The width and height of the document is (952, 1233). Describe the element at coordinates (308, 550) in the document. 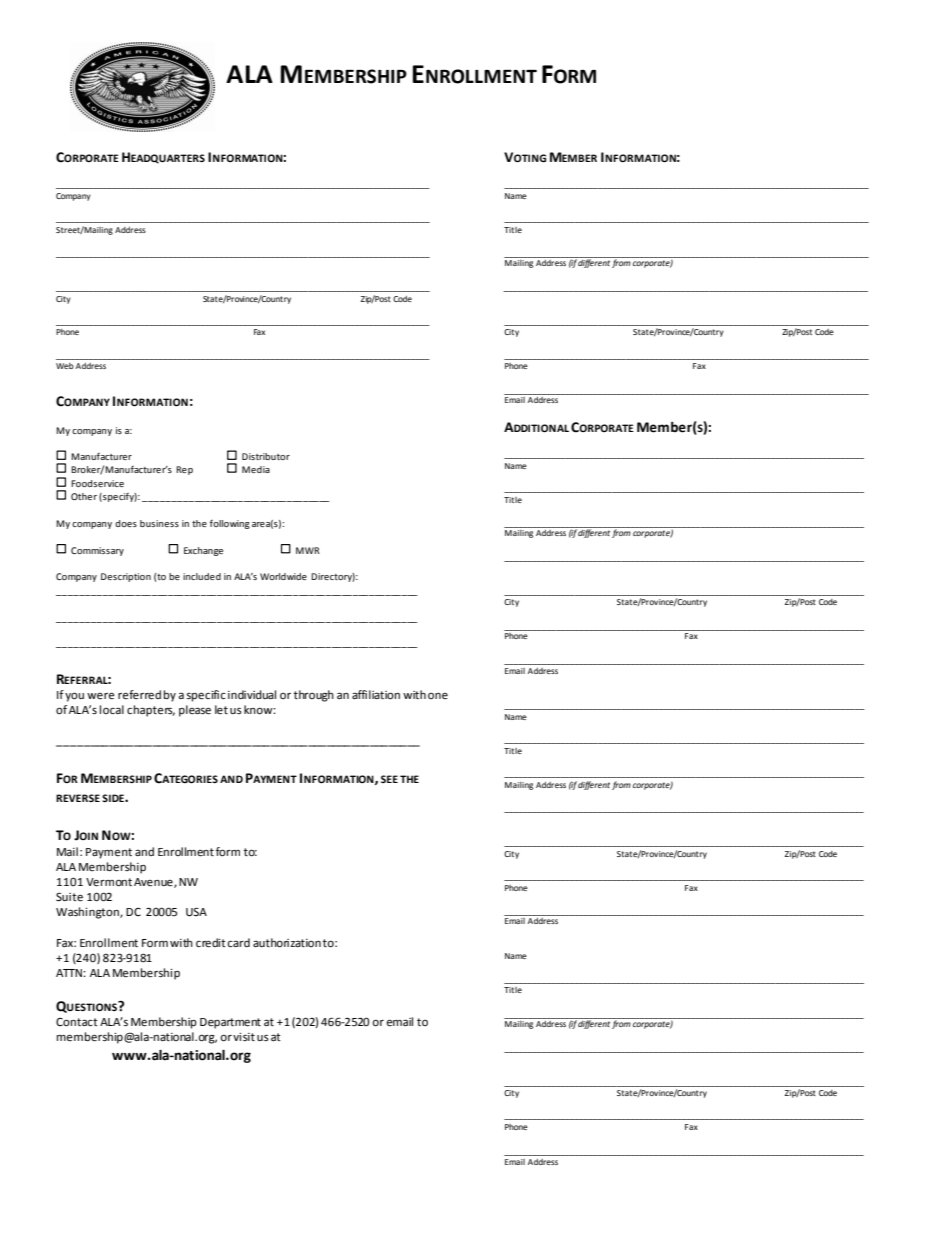

I see `MWR` at that location.
